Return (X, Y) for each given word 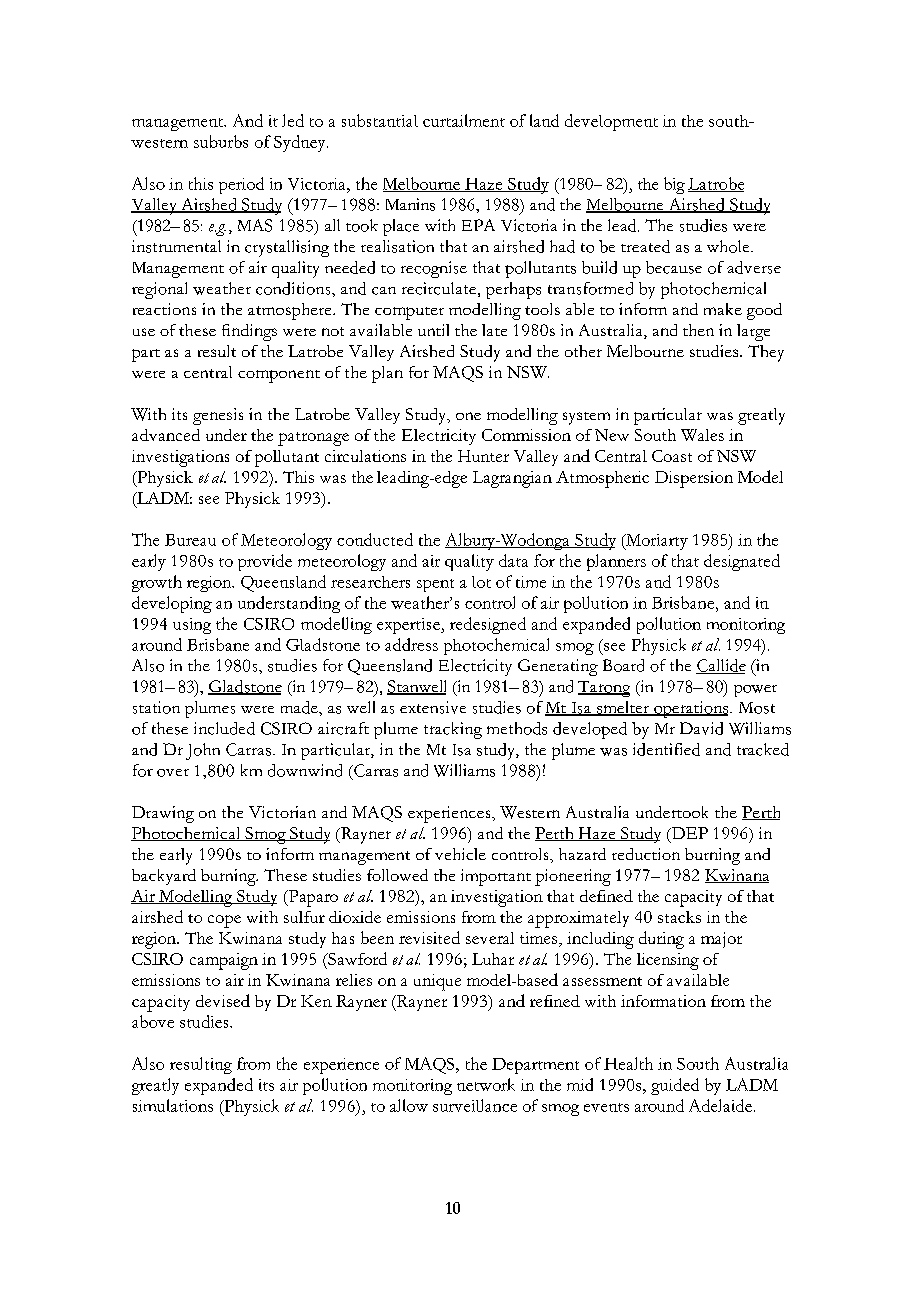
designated (742, 562)
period (241, 185)
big (674, 185)
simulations (173, 1105)
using (192, 626)
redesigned (488, 625)
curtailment (464, 120)
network (486, 1084)
